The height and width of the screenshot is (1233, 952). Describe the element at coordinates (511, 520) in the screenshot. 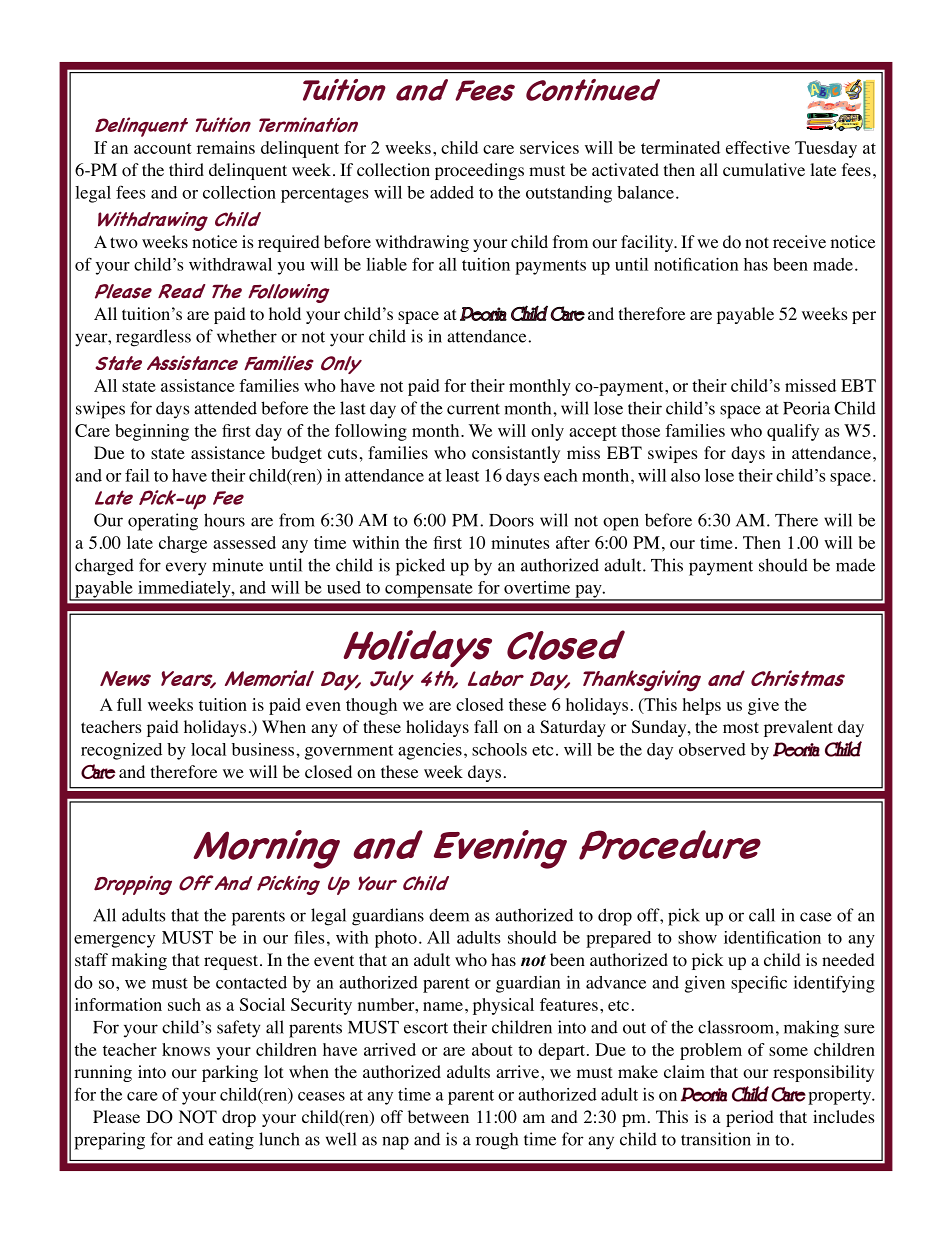

I see `Doors` at that location.
